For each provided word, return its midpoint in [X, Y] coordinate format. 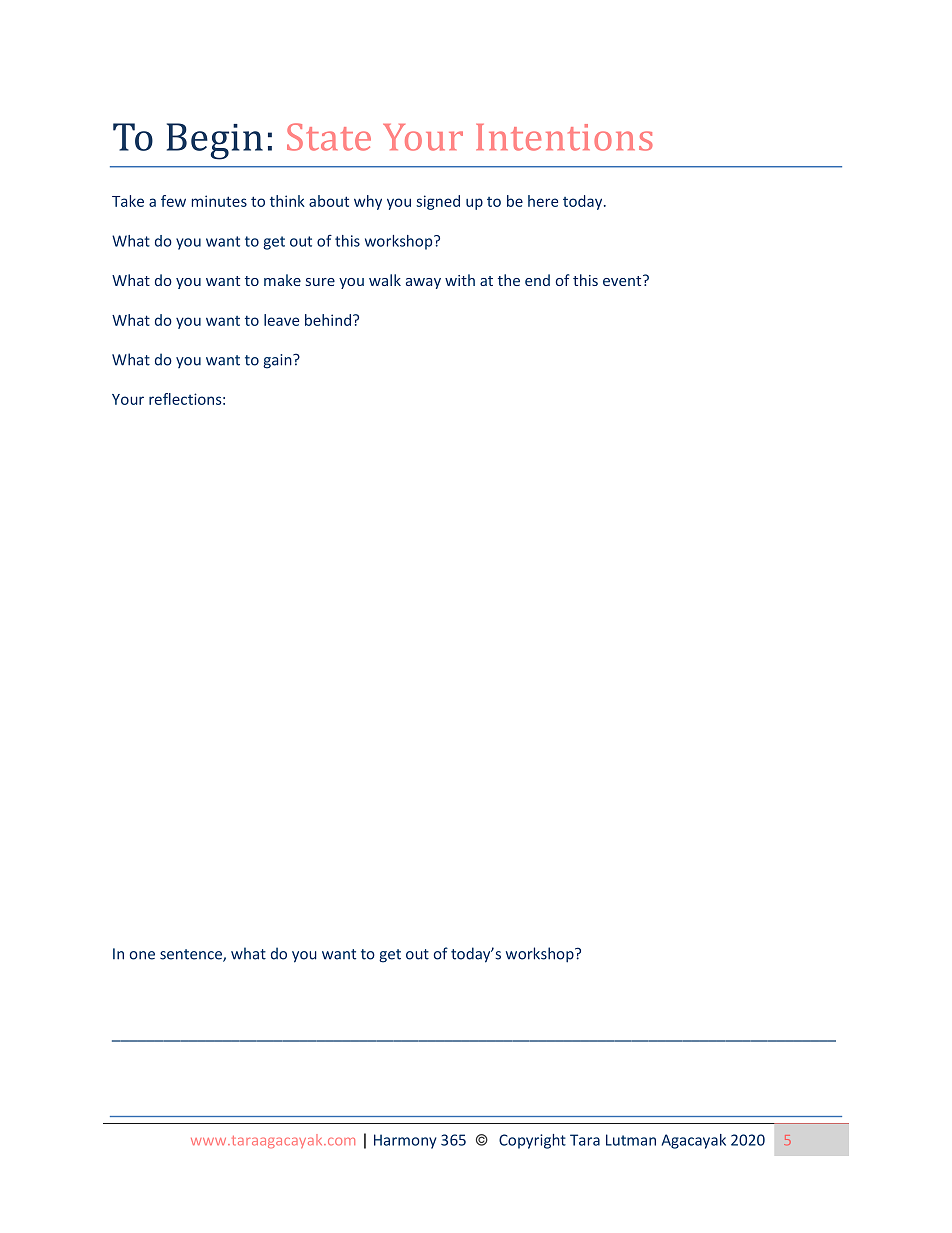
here [543, 201]
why [368, 202]
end [537, 280]
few [173, 201]
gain [278, 361]
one [142, 955]
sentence [192, 955]
